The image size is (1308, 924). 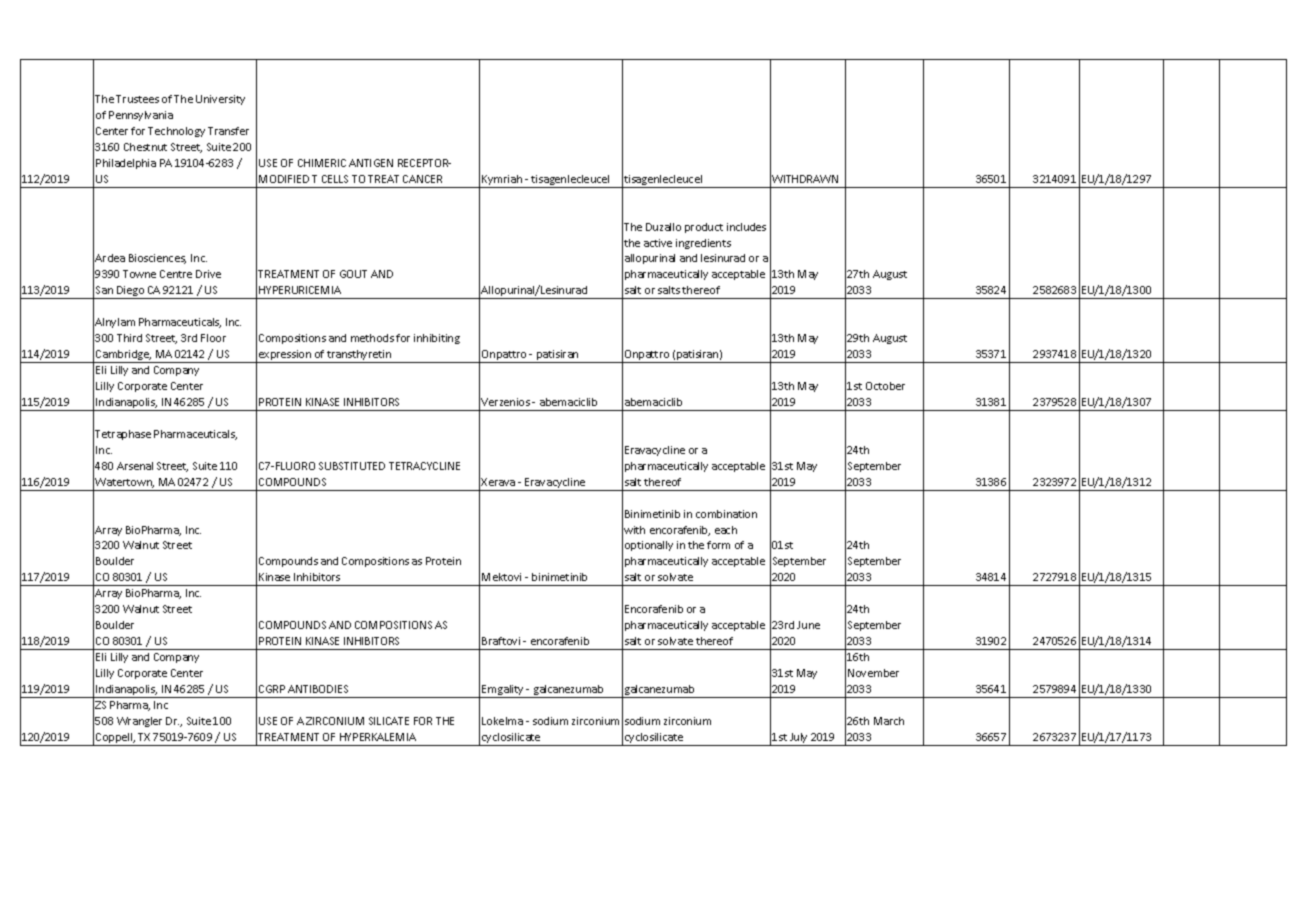 I want to click on includes, so click(x=746, y=227).
